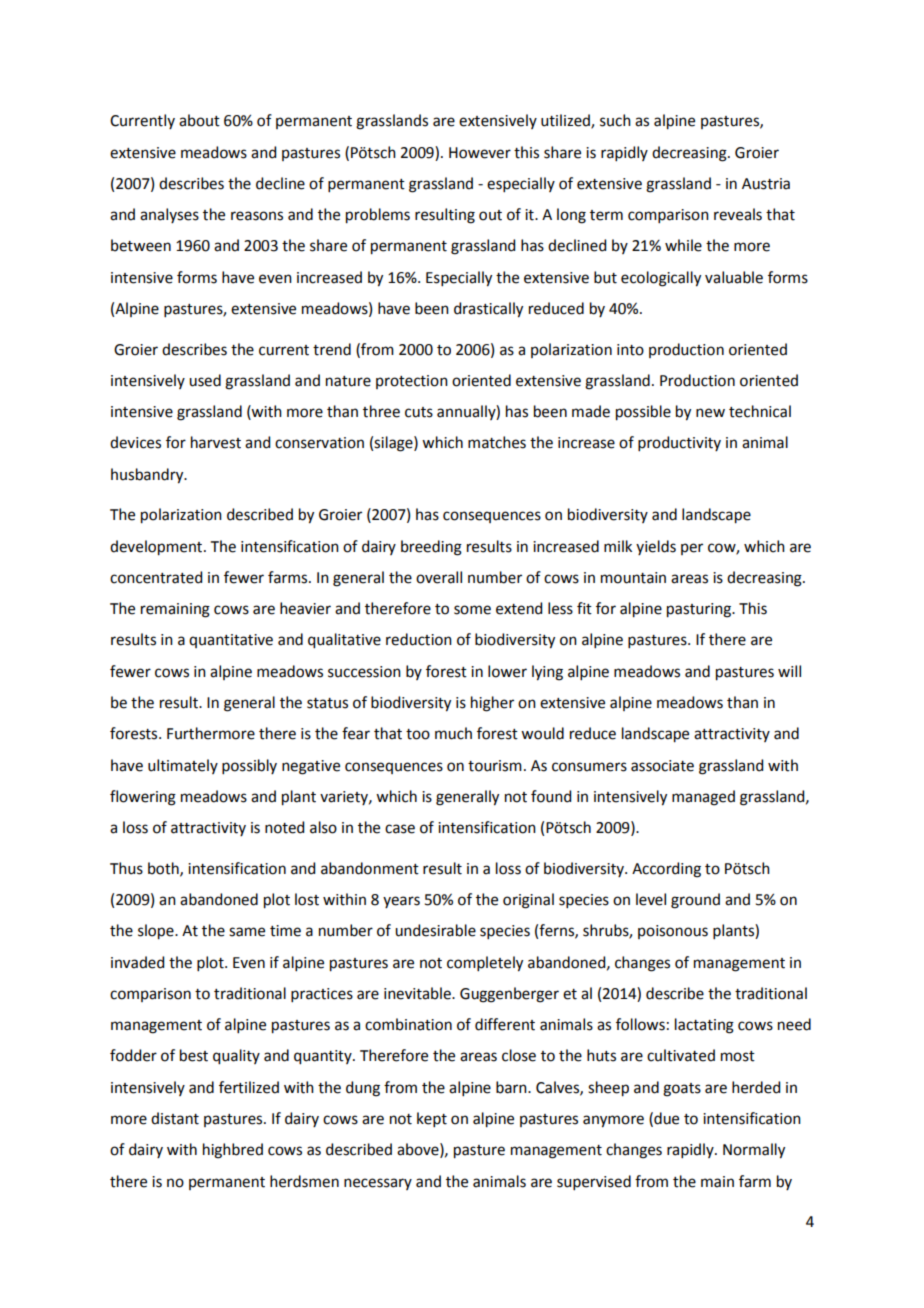  Describe the element at coordinates (183, 766) in the screenshot. I see `ultimately` at that location.
